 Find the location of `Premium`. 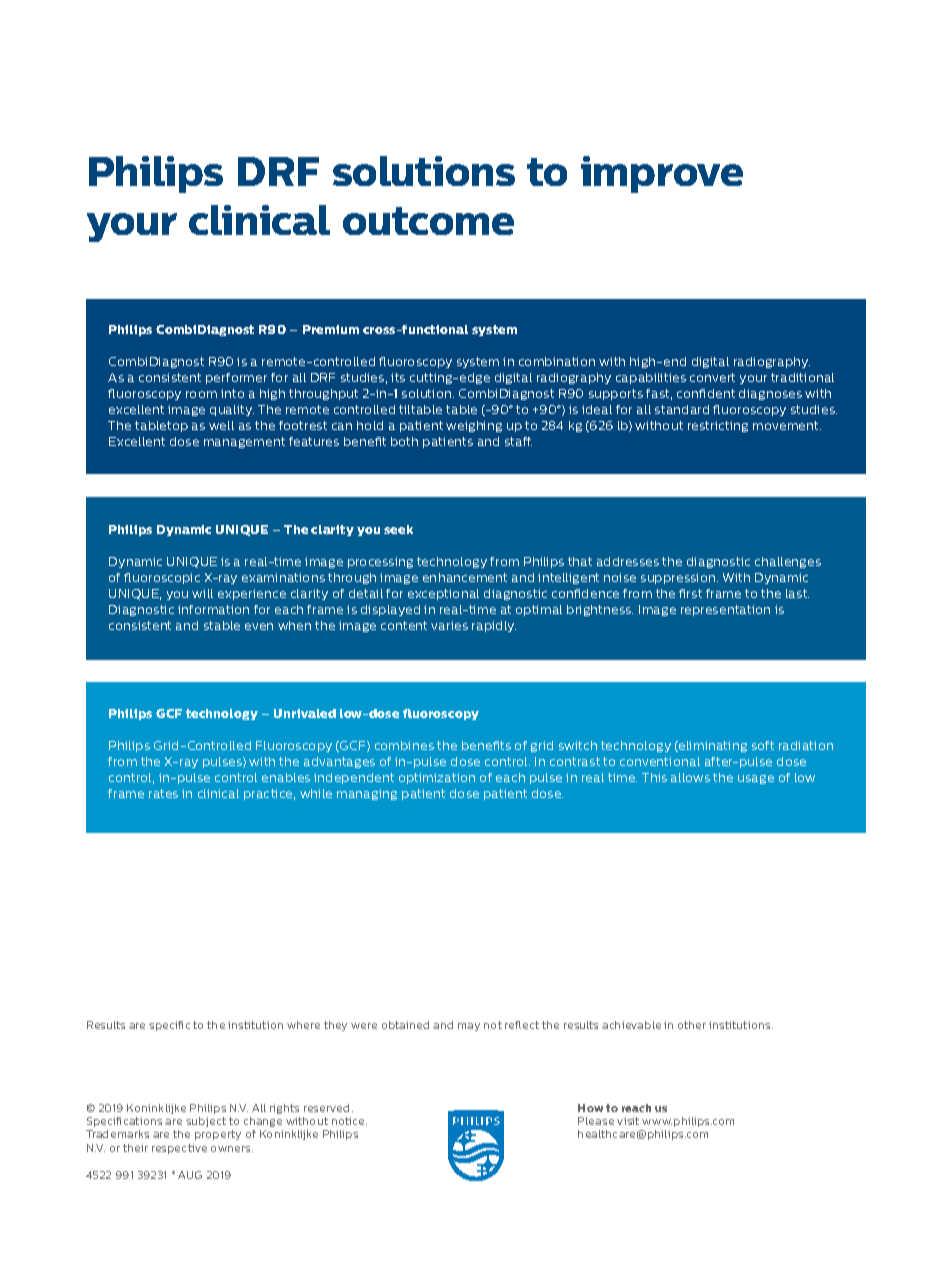

Premium is located at coordinates (331, 329).
